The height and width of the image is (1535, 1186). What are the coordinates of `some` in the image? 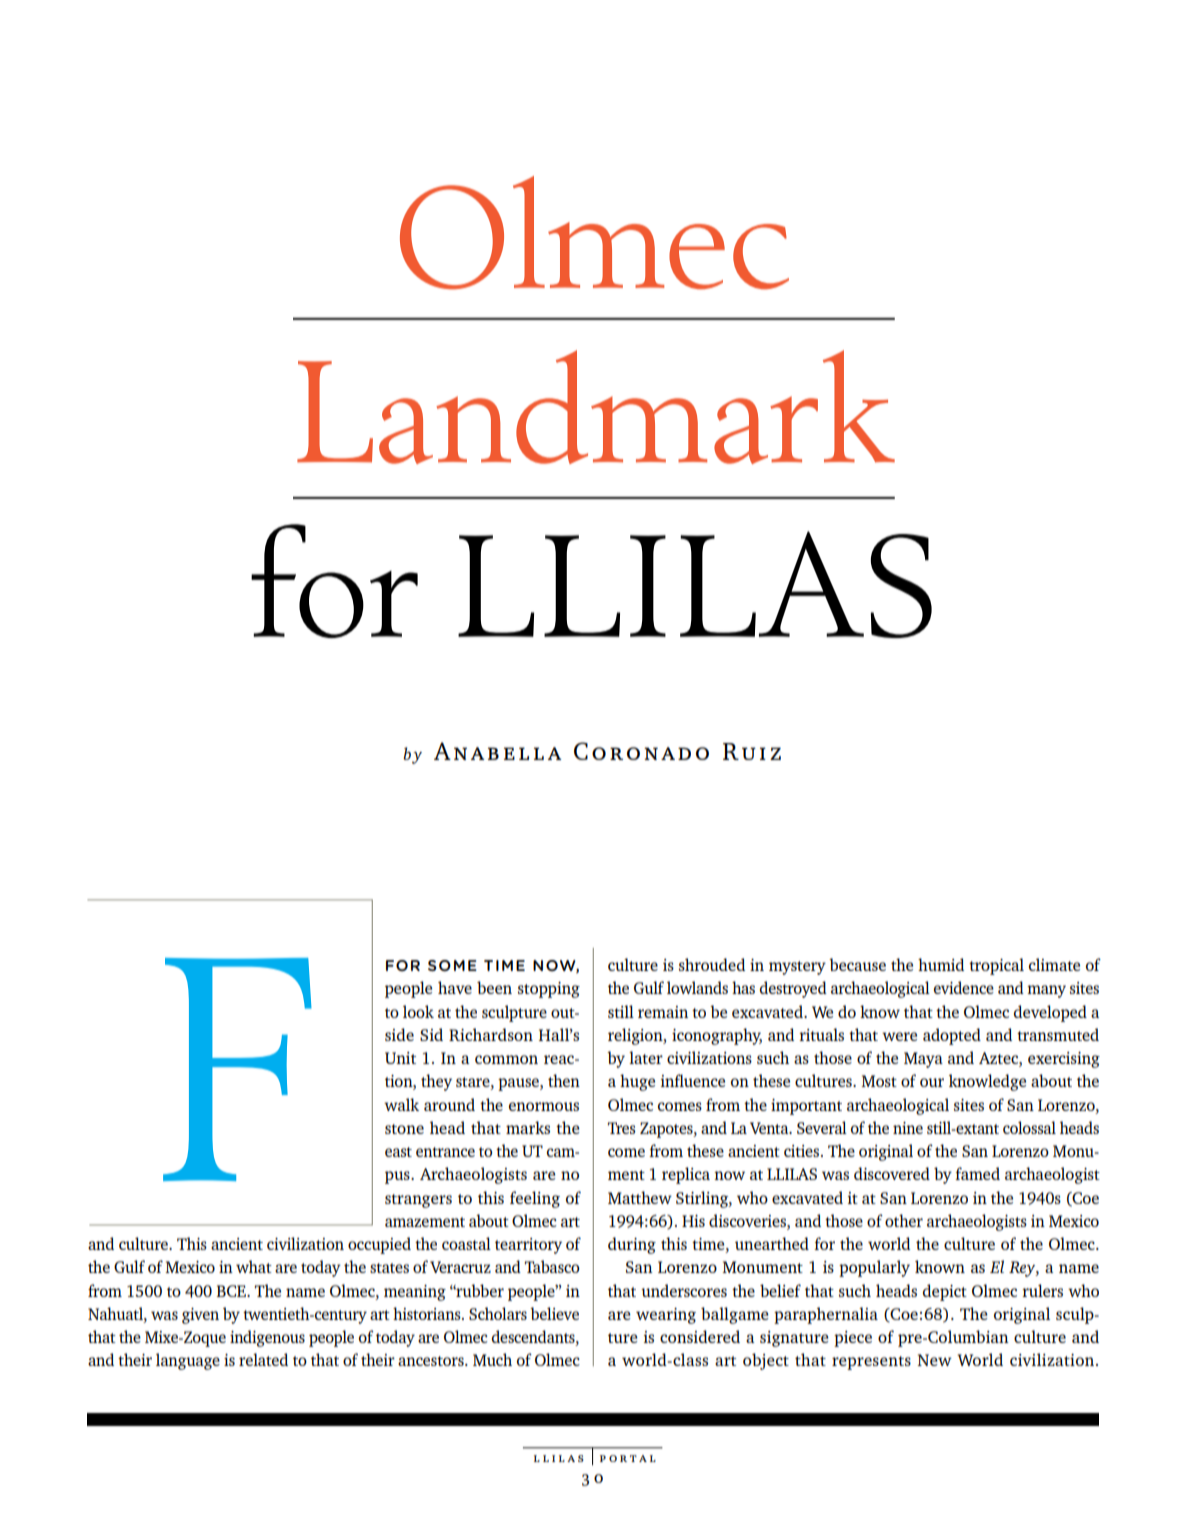 It's located at (452, 965).
